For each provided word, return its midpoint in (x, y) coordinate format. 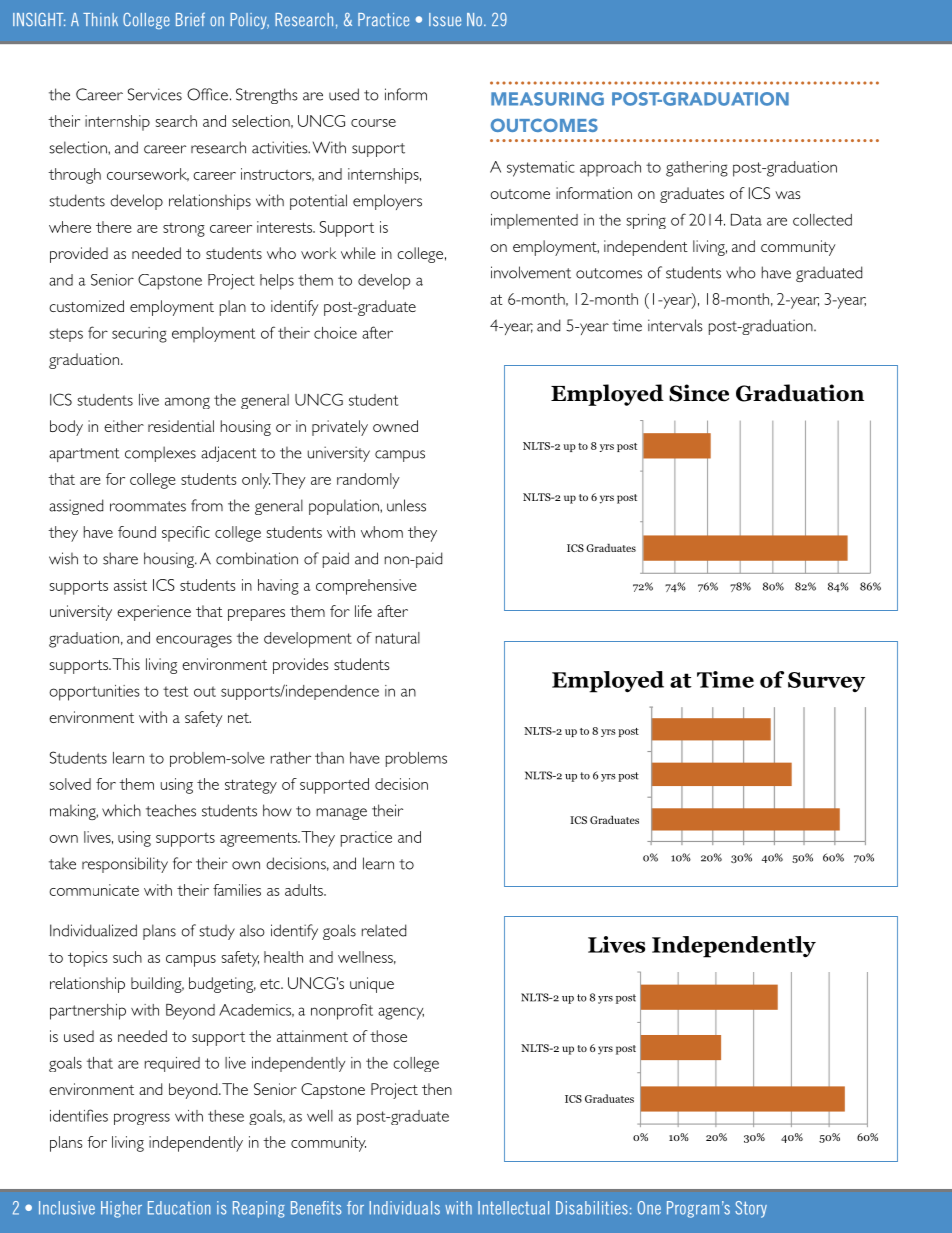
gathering (697, 169)
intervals (675, 325)
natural (398, 638)
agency (401, 1013)
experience (154, 613)
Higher (121, 1209)
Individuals (405, 1208)
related (384, 930)
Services (155, 94)
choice (335, 333)
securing (139, 335)
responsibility (125, 865)
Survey (826, 682)
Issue (445, 19)
